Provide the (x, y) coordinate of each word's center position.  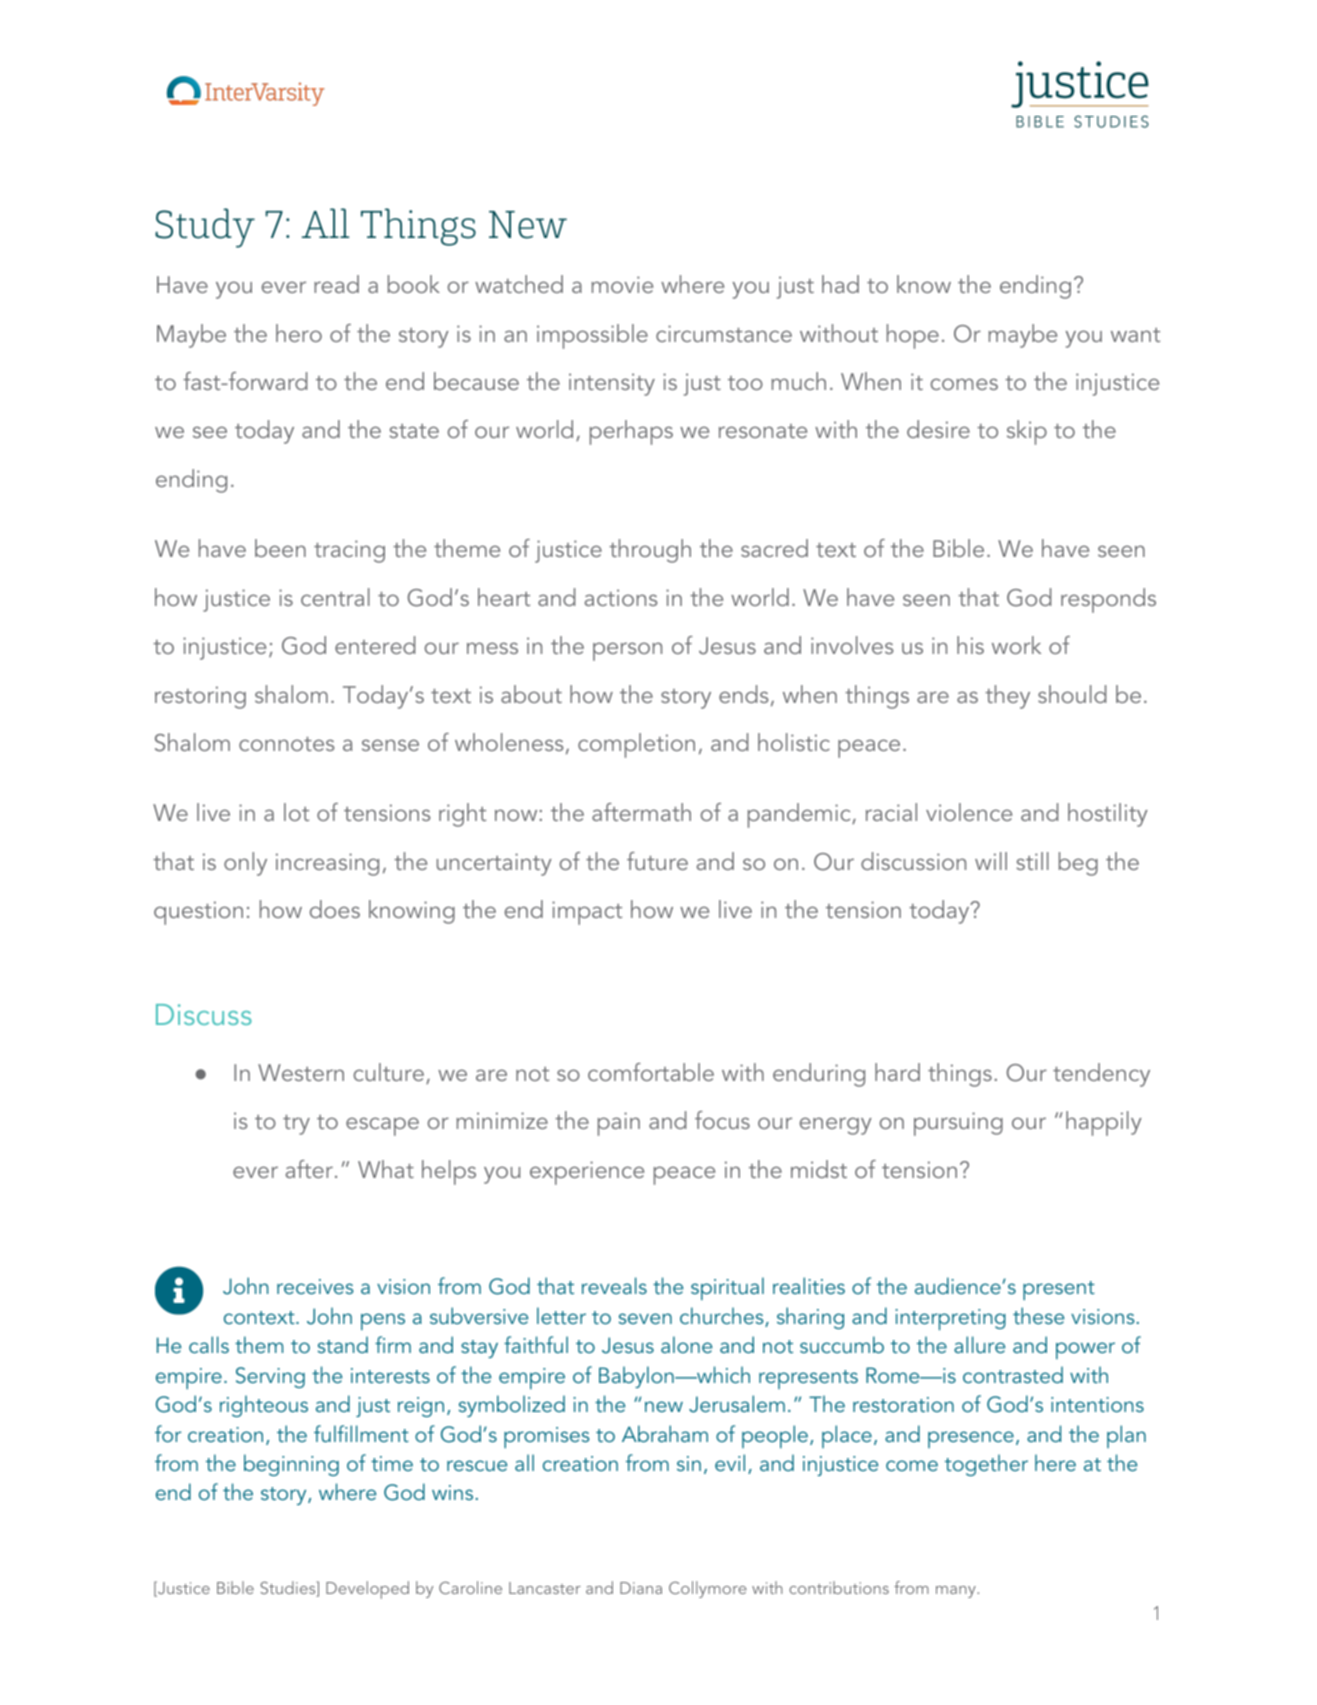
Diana (641, 1588)
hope (913, 336)
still (1032, 861)
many (957, 1592)
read (336, 284)
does (335, 909)
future (657, 861)
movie (622, 284)
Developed (367, 1590)
